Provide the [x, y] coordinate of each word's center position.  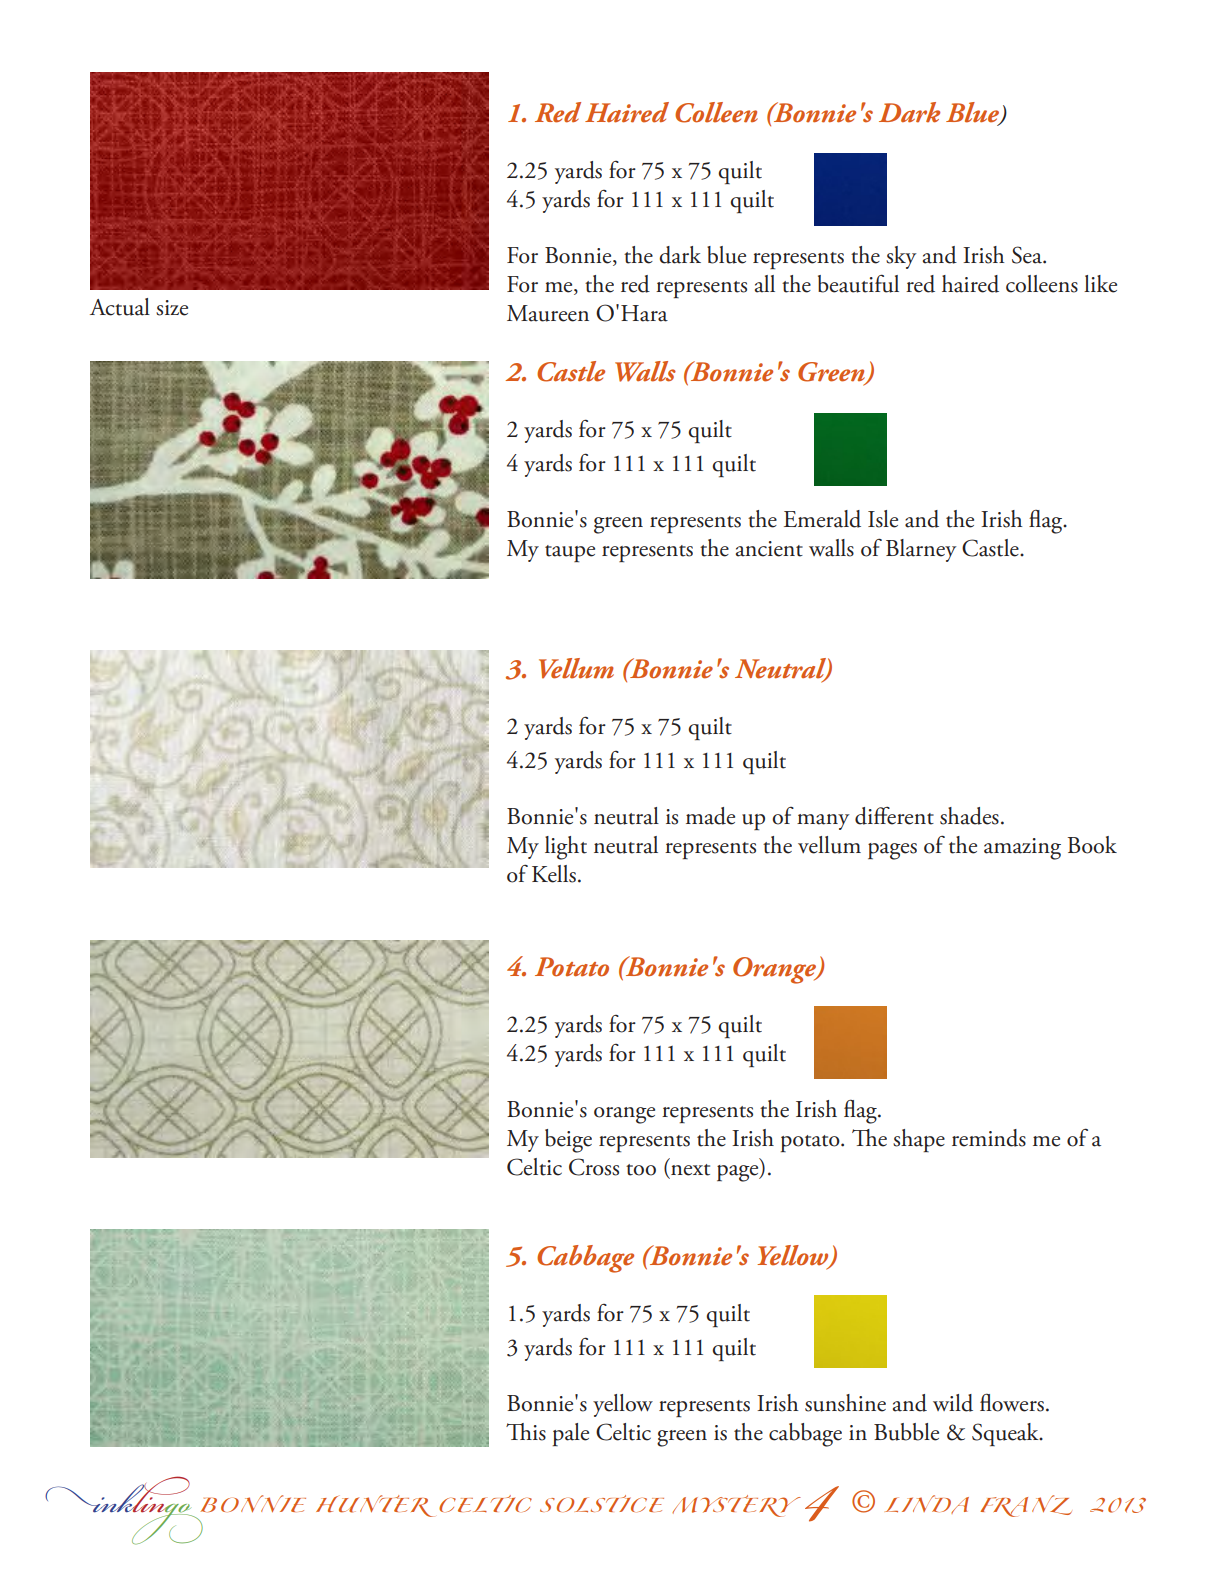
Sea [1028, 255]
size [172, 308]
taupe [570, 554]
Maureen [548, 313]
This [526, 1432]
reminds [989, 1138]
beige [568, 1141]
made [710, 816]
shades [969, 816]
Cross [594, 1167]
